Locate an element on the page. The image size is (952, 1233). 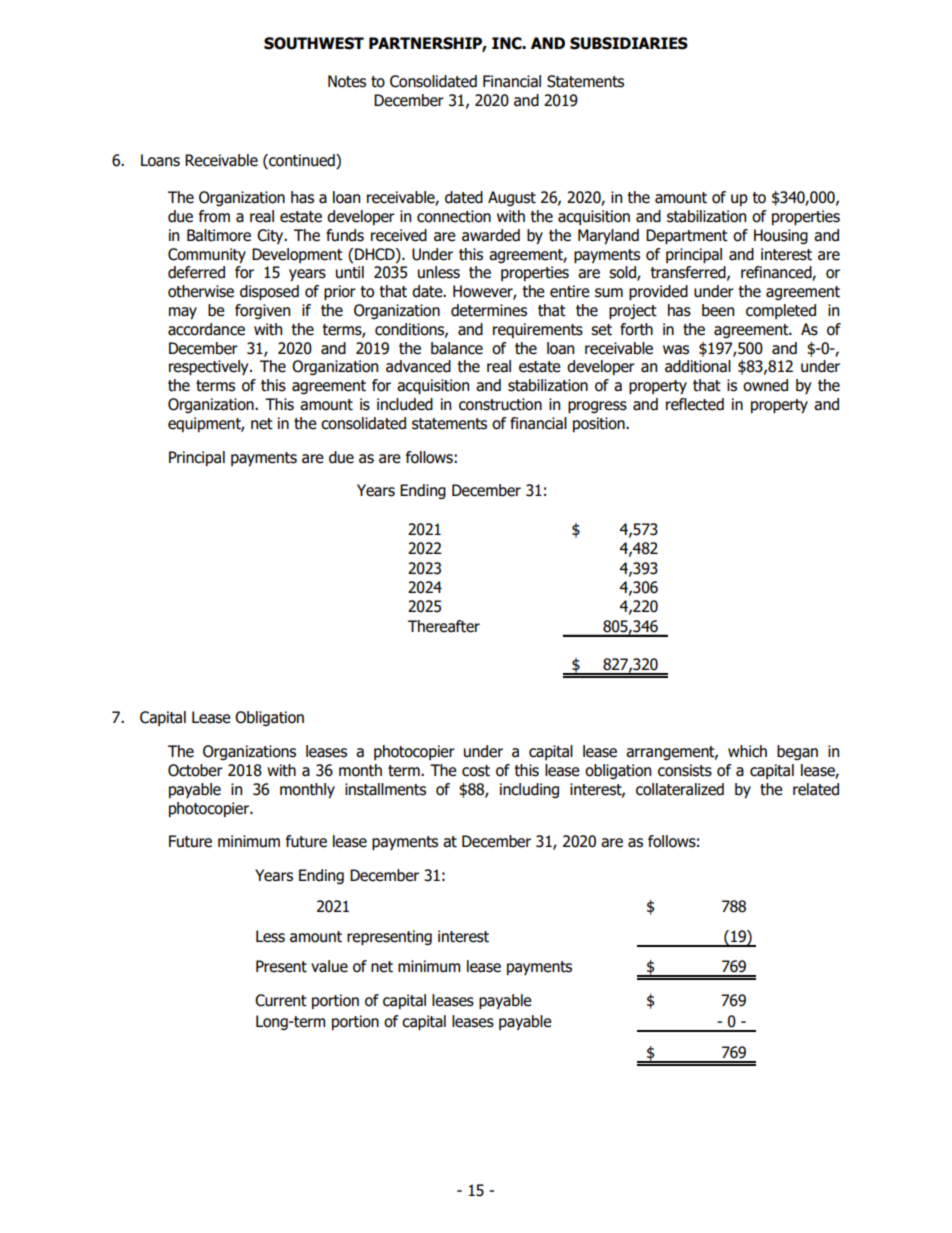
requirements is located at coordinates (538, 330).
